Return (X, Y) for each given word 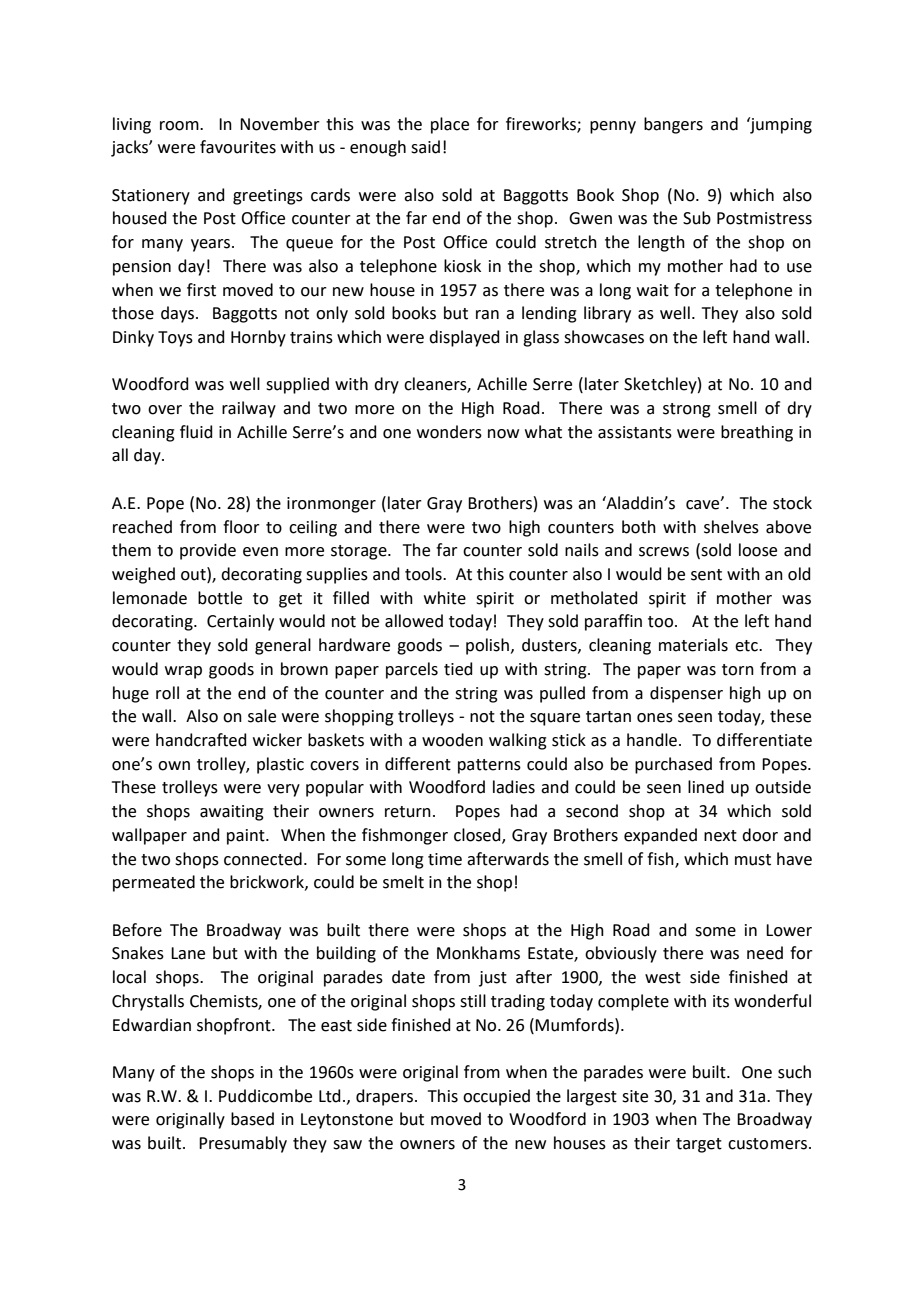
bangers (673, 125)
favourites (238, 147)
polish (487, 646)
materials (693, 645)
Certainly (240, 622)
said (425, 147)
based (252, 1119)
